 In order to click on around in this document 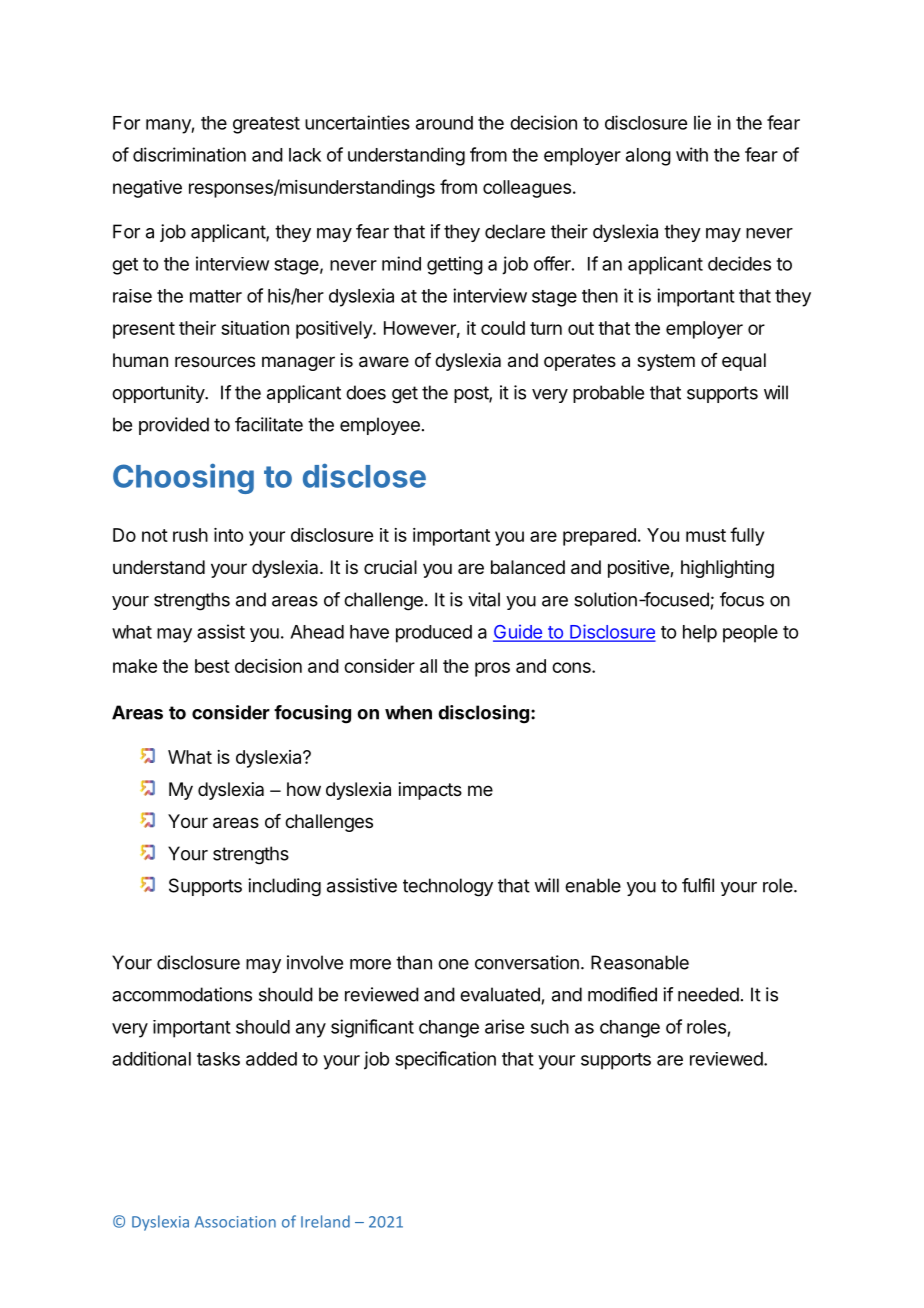, I will do `click(444, 123)`.
